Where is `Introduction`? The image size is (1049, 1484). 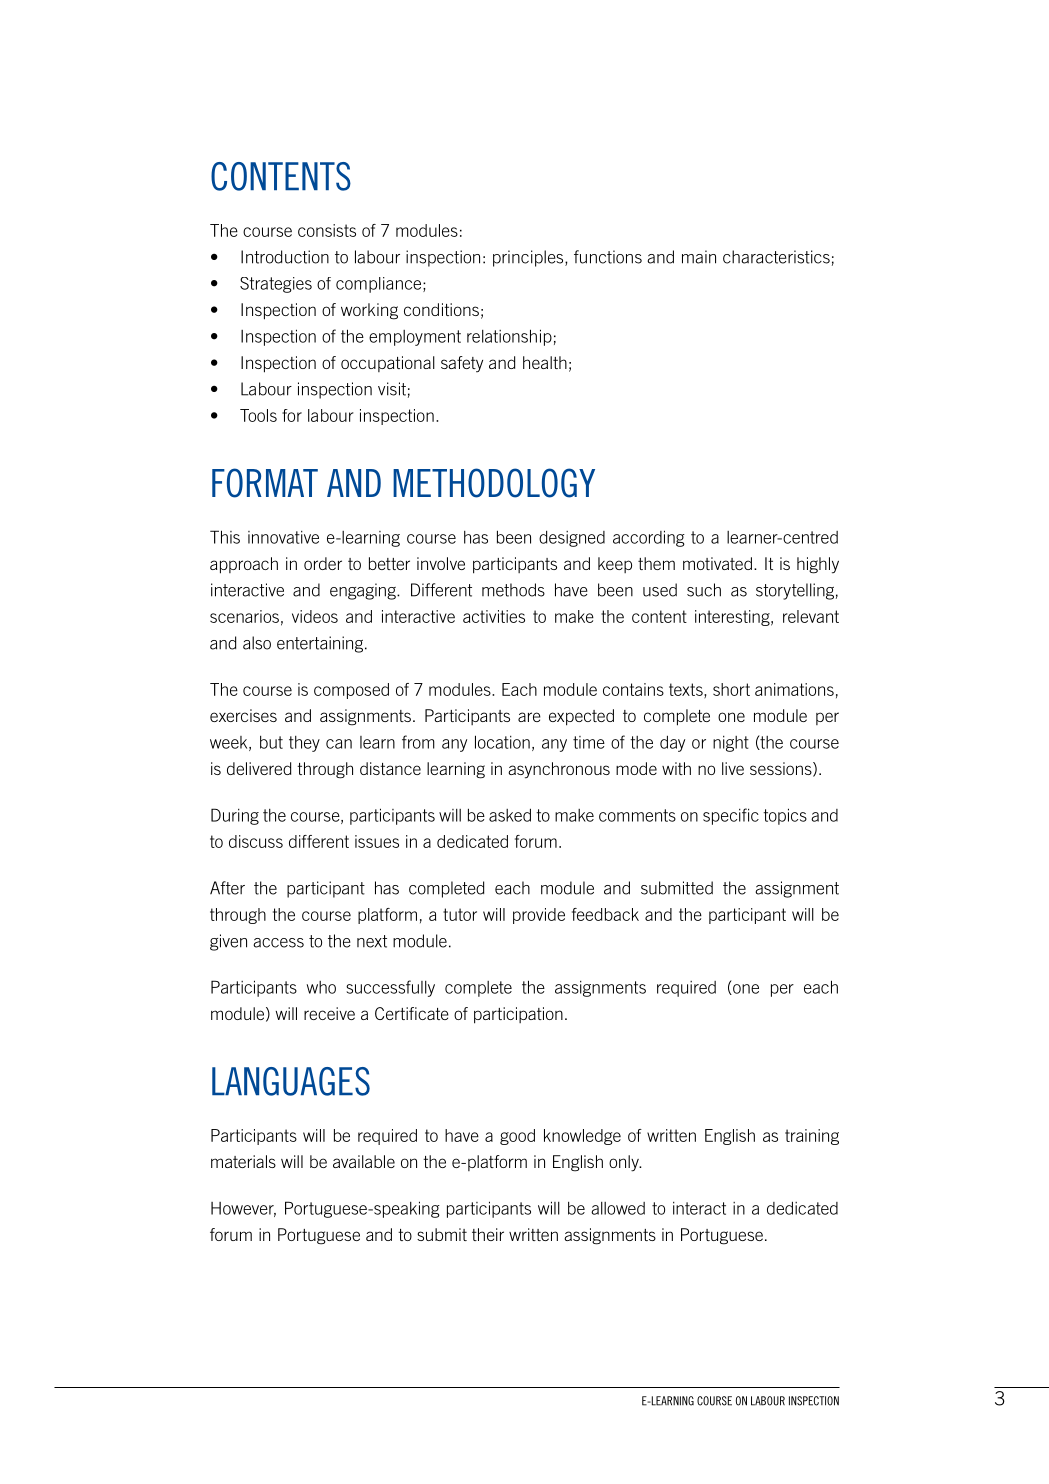 Introduction is located at coordinates (285, 257).
